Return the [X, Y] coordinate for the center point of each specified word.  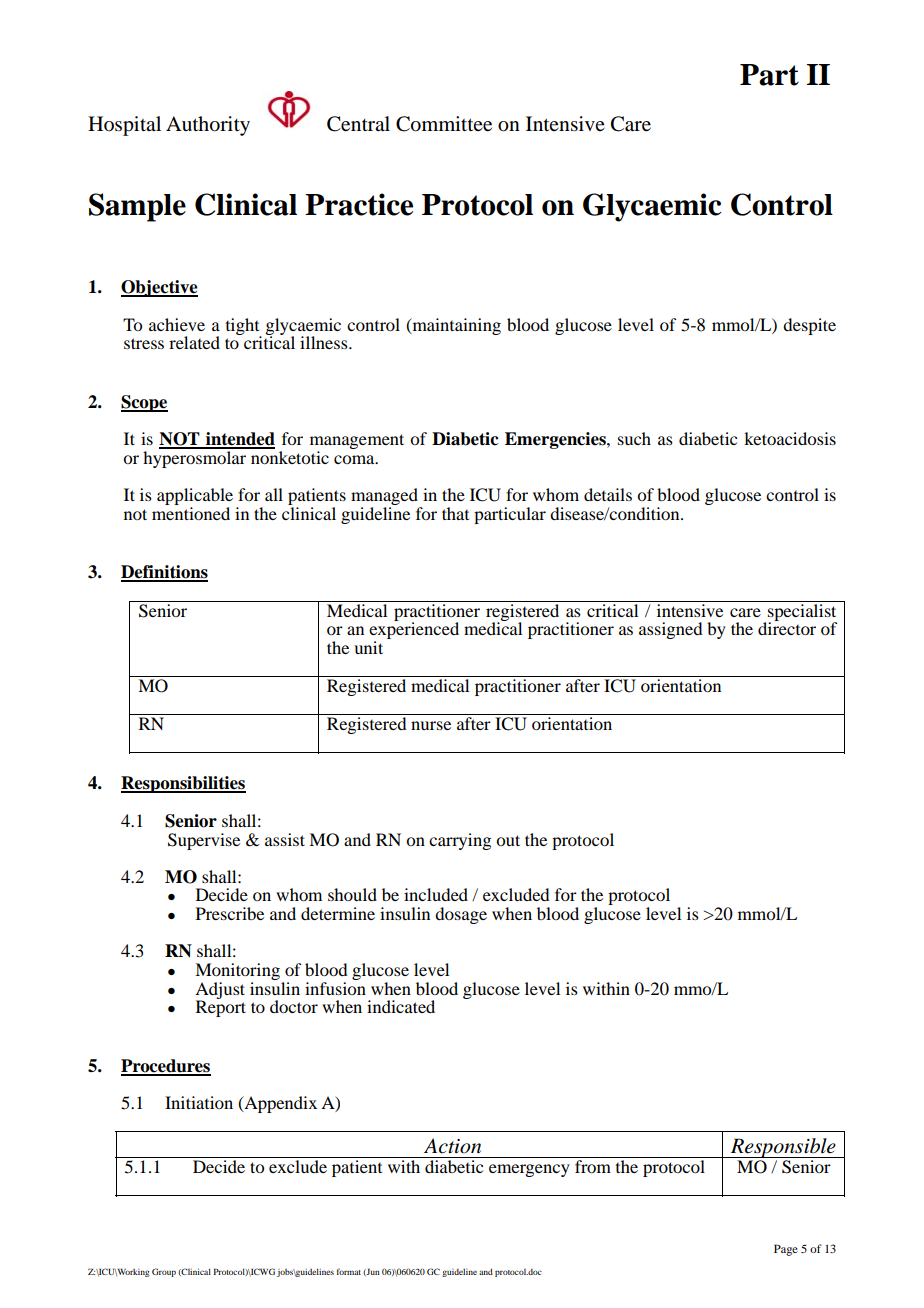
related [194, 342]
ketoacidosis [790, 438]
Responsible [783, 1148]
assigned [670, 630]
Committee [444, 124]
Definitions [164, 573]
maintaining [455, 326]
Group [164, 1272]
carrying [460, 841]
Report [221, 1008]
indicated [401, 1006]
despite [809, 326]
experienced [414, 631]
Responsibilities [183, 784]
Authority [208, 126]
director [787, 627]
